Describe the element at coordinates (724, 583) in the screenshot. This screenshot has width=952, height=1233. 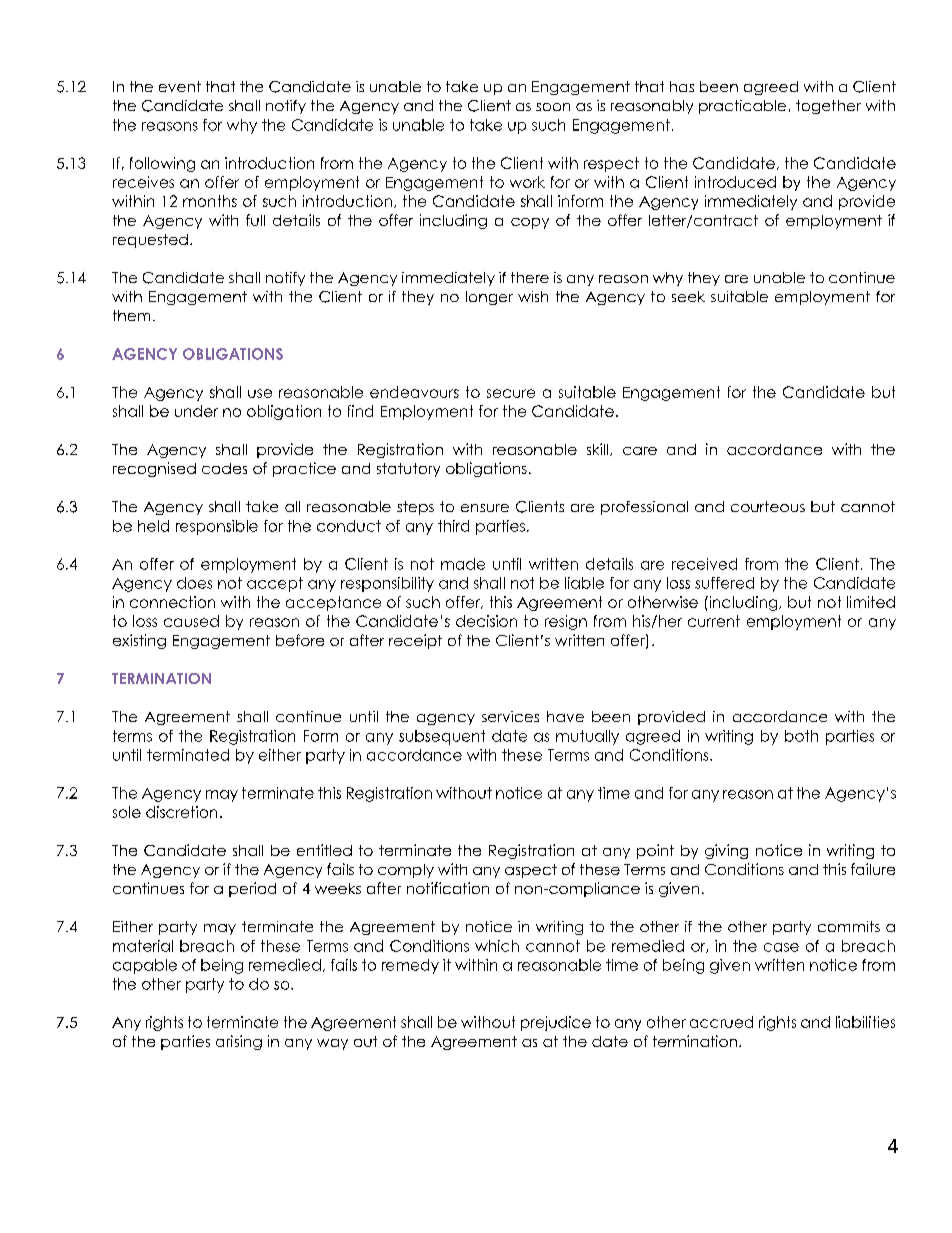
I see `suffered` at that location.
